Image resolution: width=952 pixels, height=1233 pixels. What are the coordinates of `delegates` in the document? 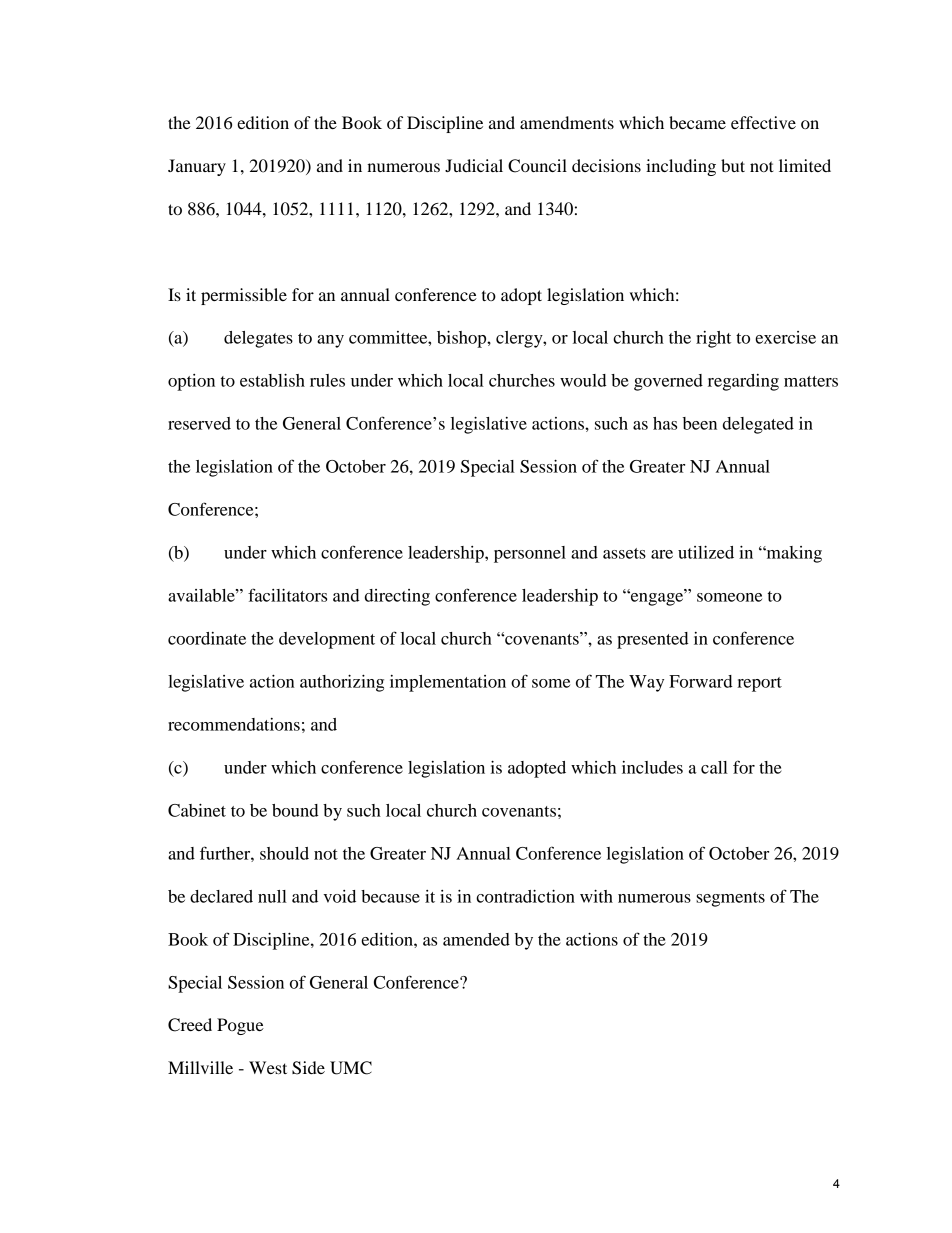 It's located at (258, 339).
